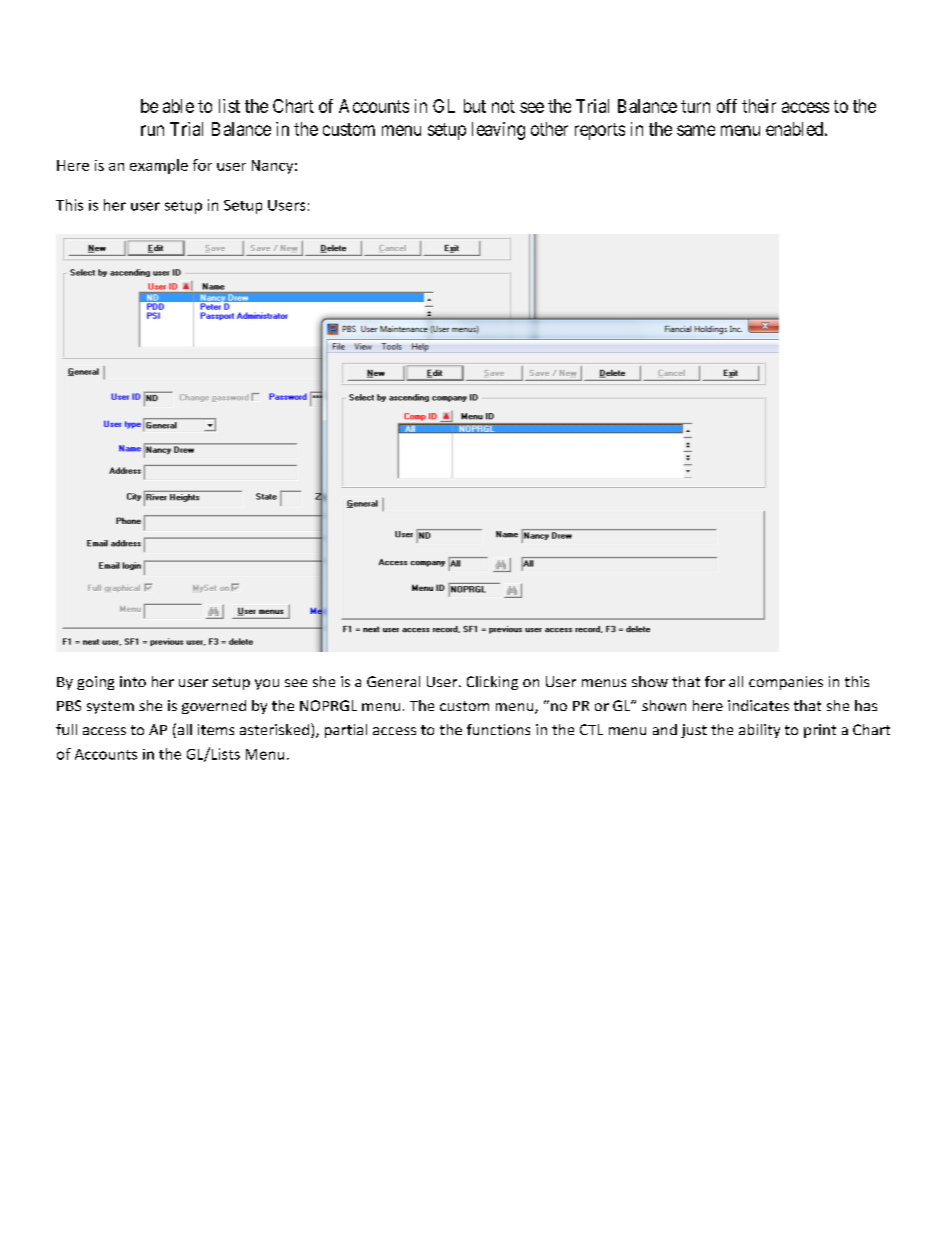 The width and height of the screenshot is (952, 1233). I want to click on Clicking, so click(492, 683).
